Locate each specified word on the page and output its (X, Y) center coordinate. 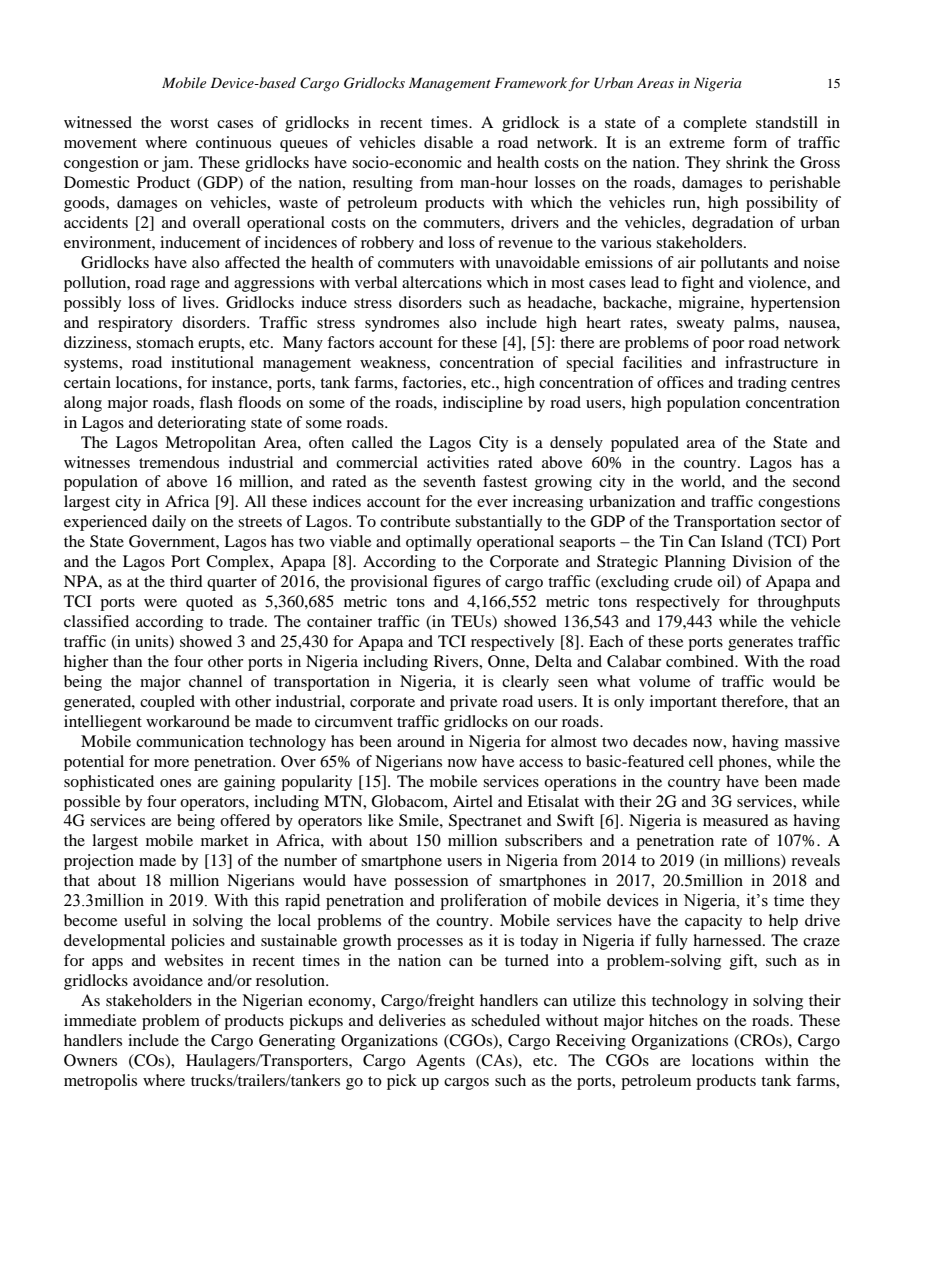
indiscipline (483, 404)
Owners (90, 1060)
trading (762, 384)
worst (189, 123)
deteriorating (202, 424)
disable (448, 142)
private (474, 703)
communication (190, 741)
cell (701, 761)
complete (715, 124)
